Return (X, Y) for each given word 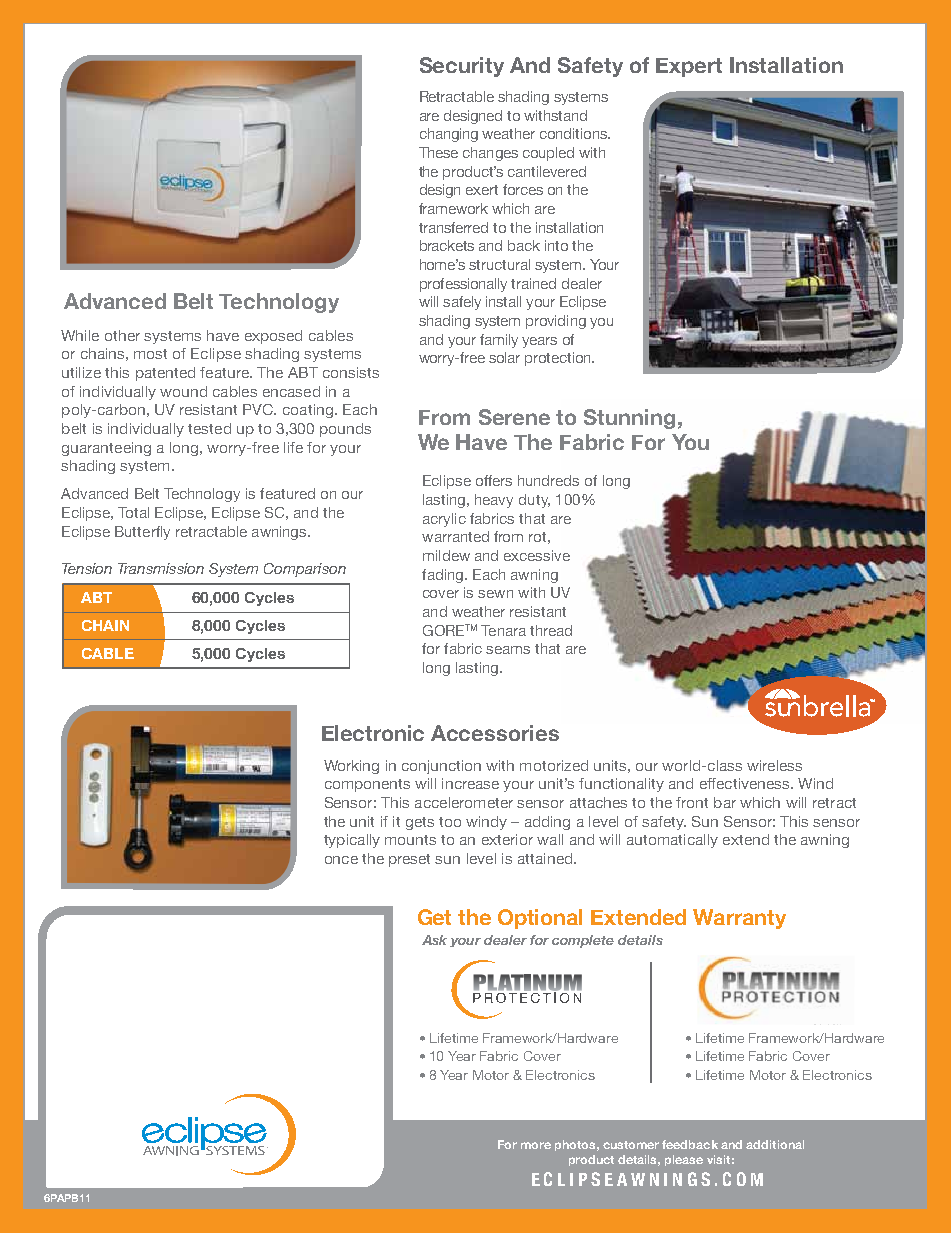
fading (442, 576)
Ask (434, 940)
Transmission (161, 568)
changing (449, 135)
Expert (689, 67)
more (536, 1145)
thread (551, 630)
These (438, 152)
